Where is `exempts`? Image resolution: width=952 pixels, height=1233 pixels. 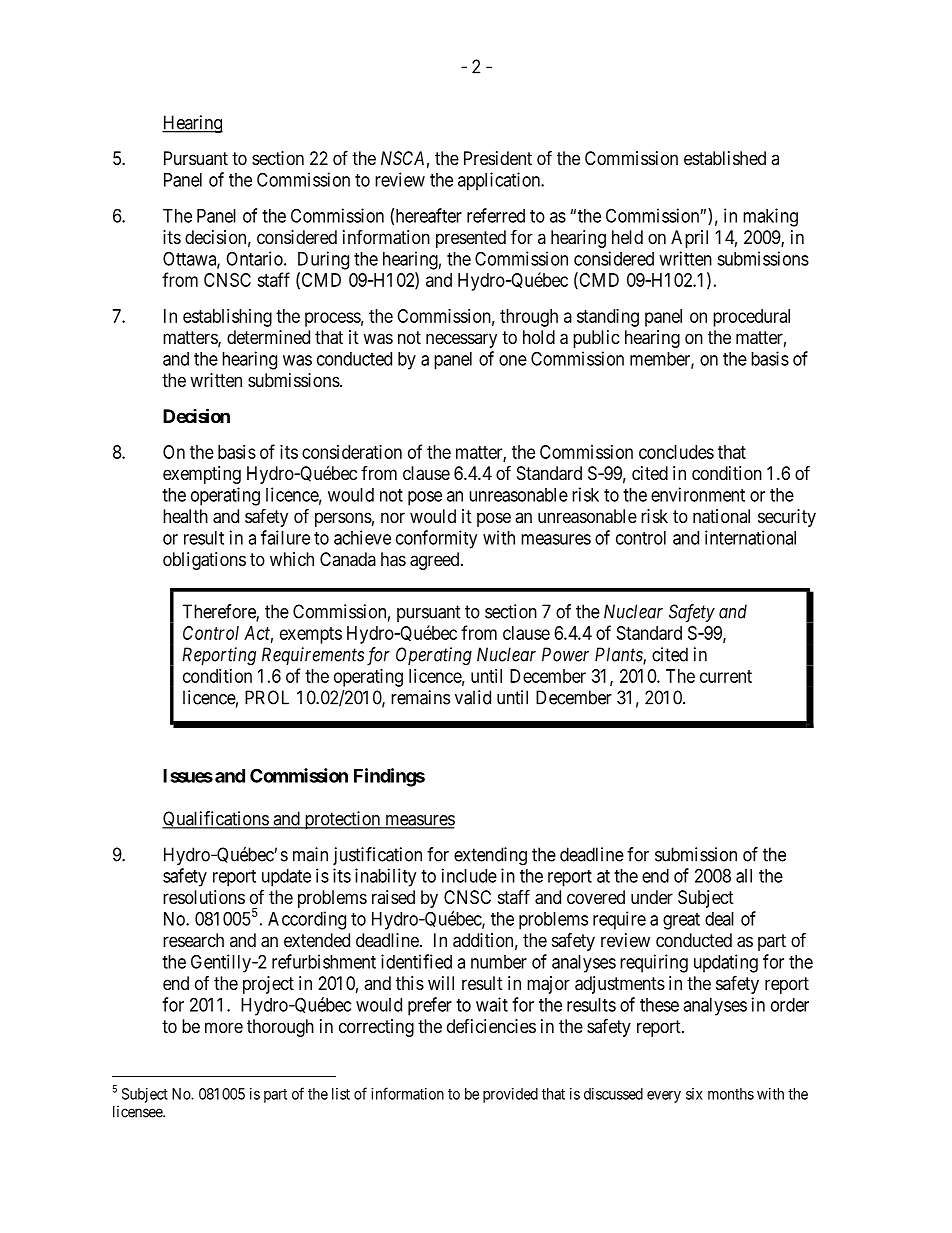 exempts is located at coordinates (311, 635).
